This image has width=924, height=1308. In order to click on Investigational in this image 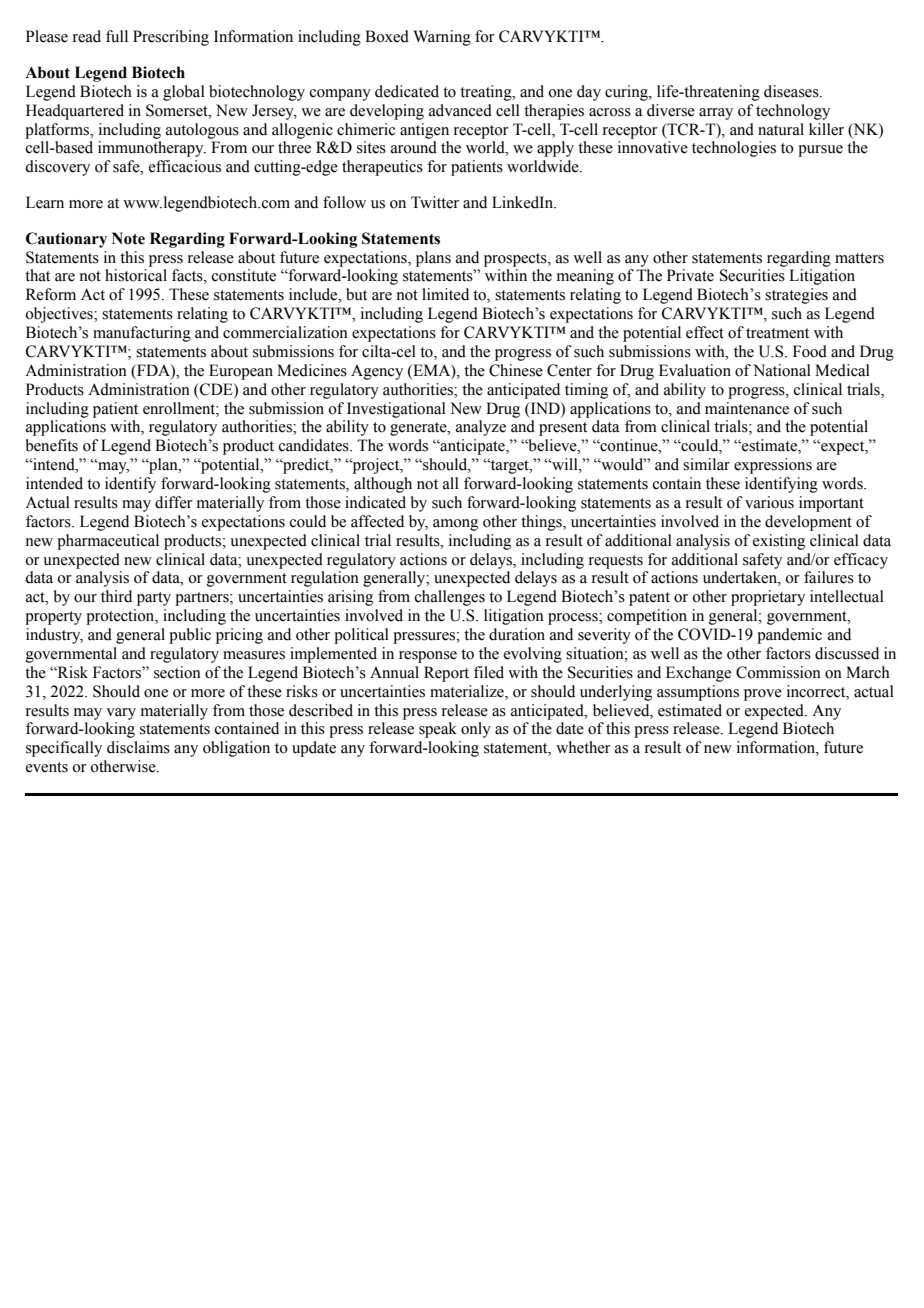, I will do `click(396, 410)`.
